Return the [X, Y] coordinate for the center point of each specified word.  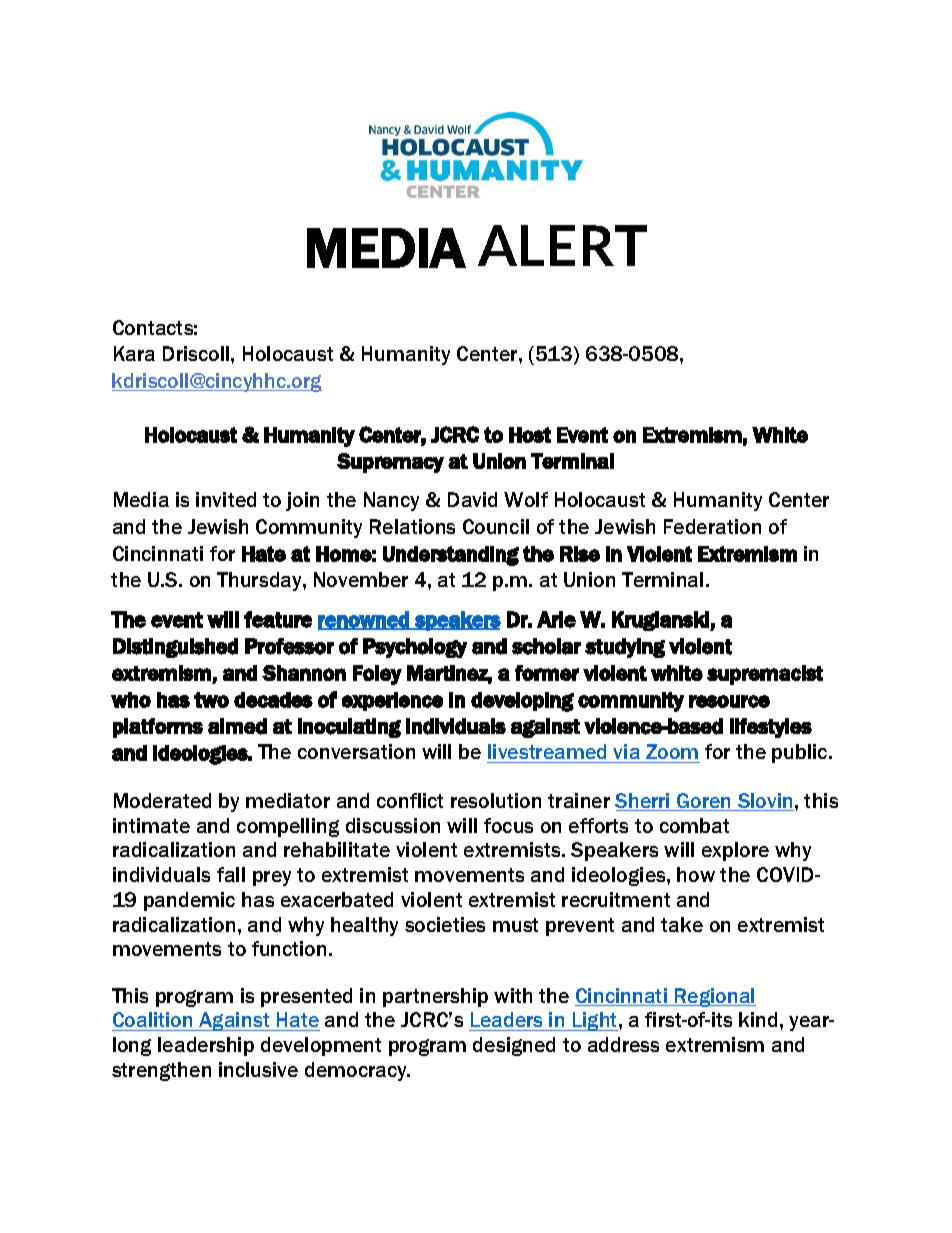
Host [530, 435]
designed [514, 1046]
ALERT [562, 245]
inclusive [258, 1069]
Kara [134, 353]
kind [758, 1019]
